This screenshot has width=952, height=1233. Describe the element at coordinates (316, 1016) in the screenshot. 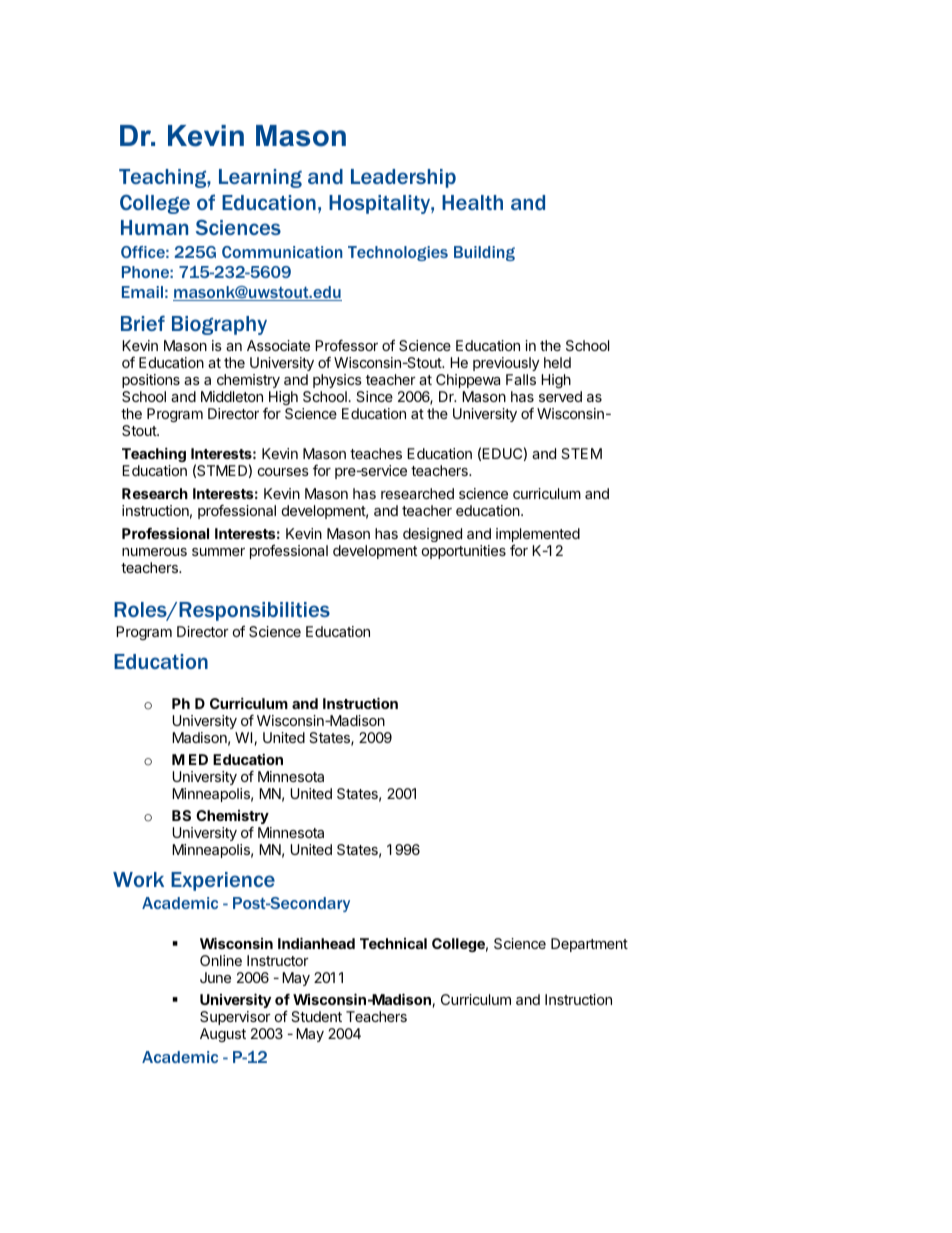

I see `Student` at that location.
